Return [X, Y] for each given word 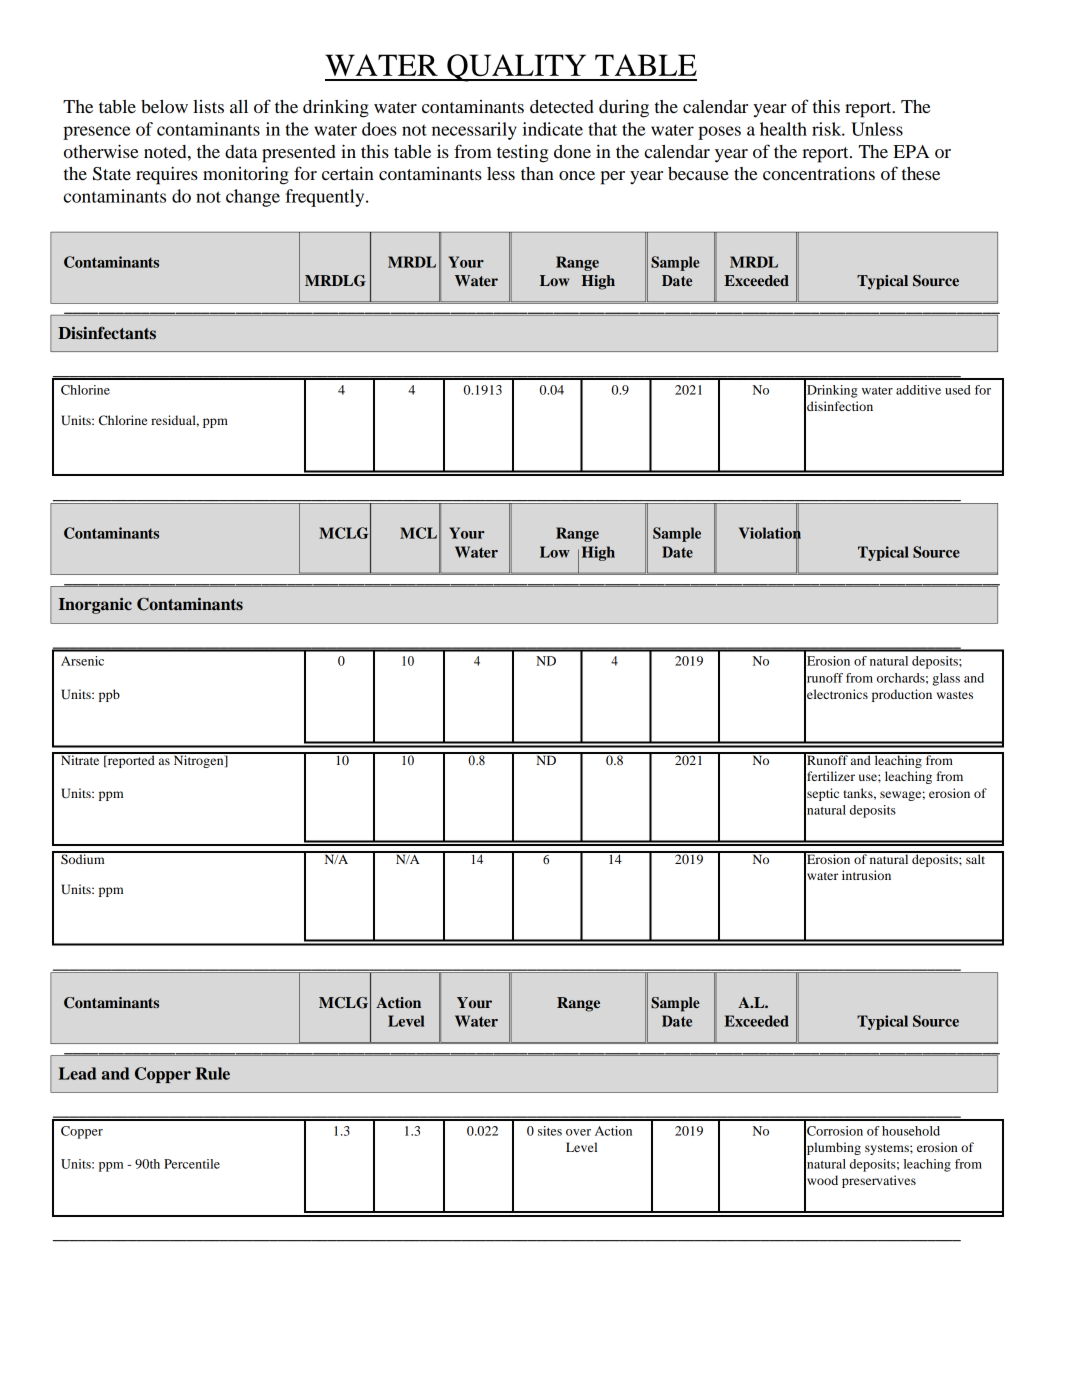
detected [562, 106]
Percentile [192, 1164]
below [164, 107]
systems [888, 1149]
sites [550, 1131]
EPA [911, 151]
